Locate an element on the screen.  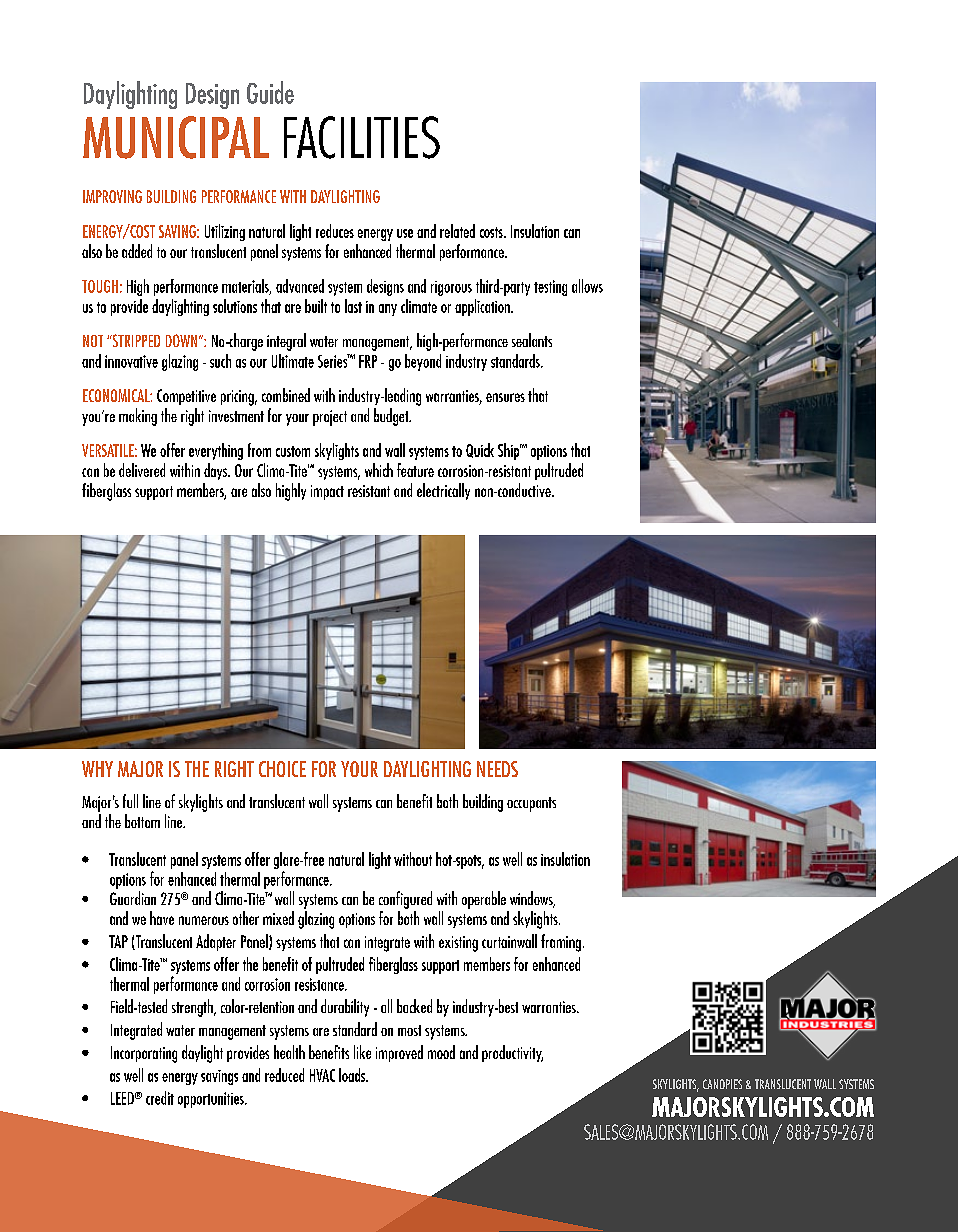
allows is located at coordinates (587, 286).
